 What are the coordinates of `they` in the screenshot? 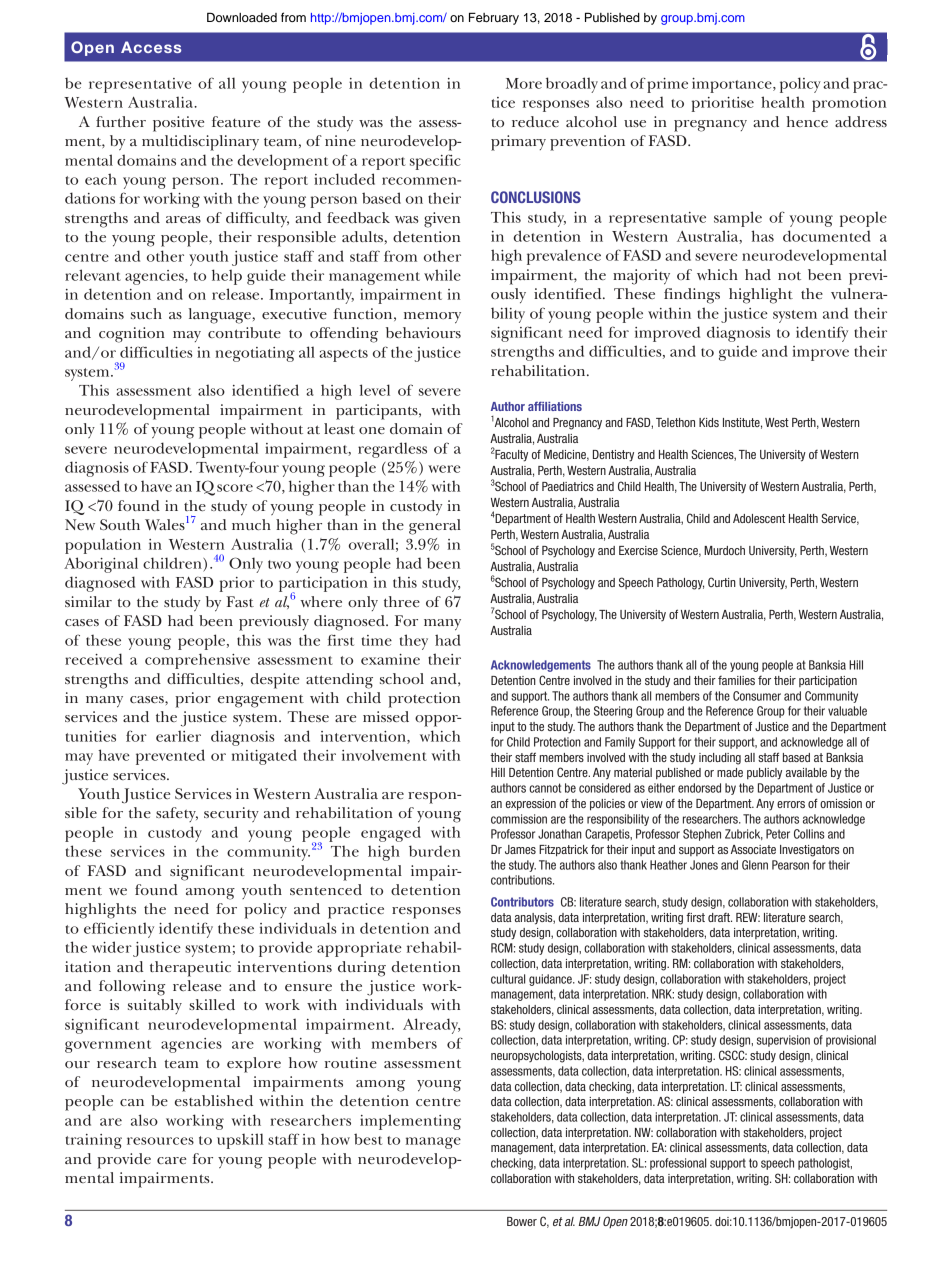 It's located at (413, 642).
